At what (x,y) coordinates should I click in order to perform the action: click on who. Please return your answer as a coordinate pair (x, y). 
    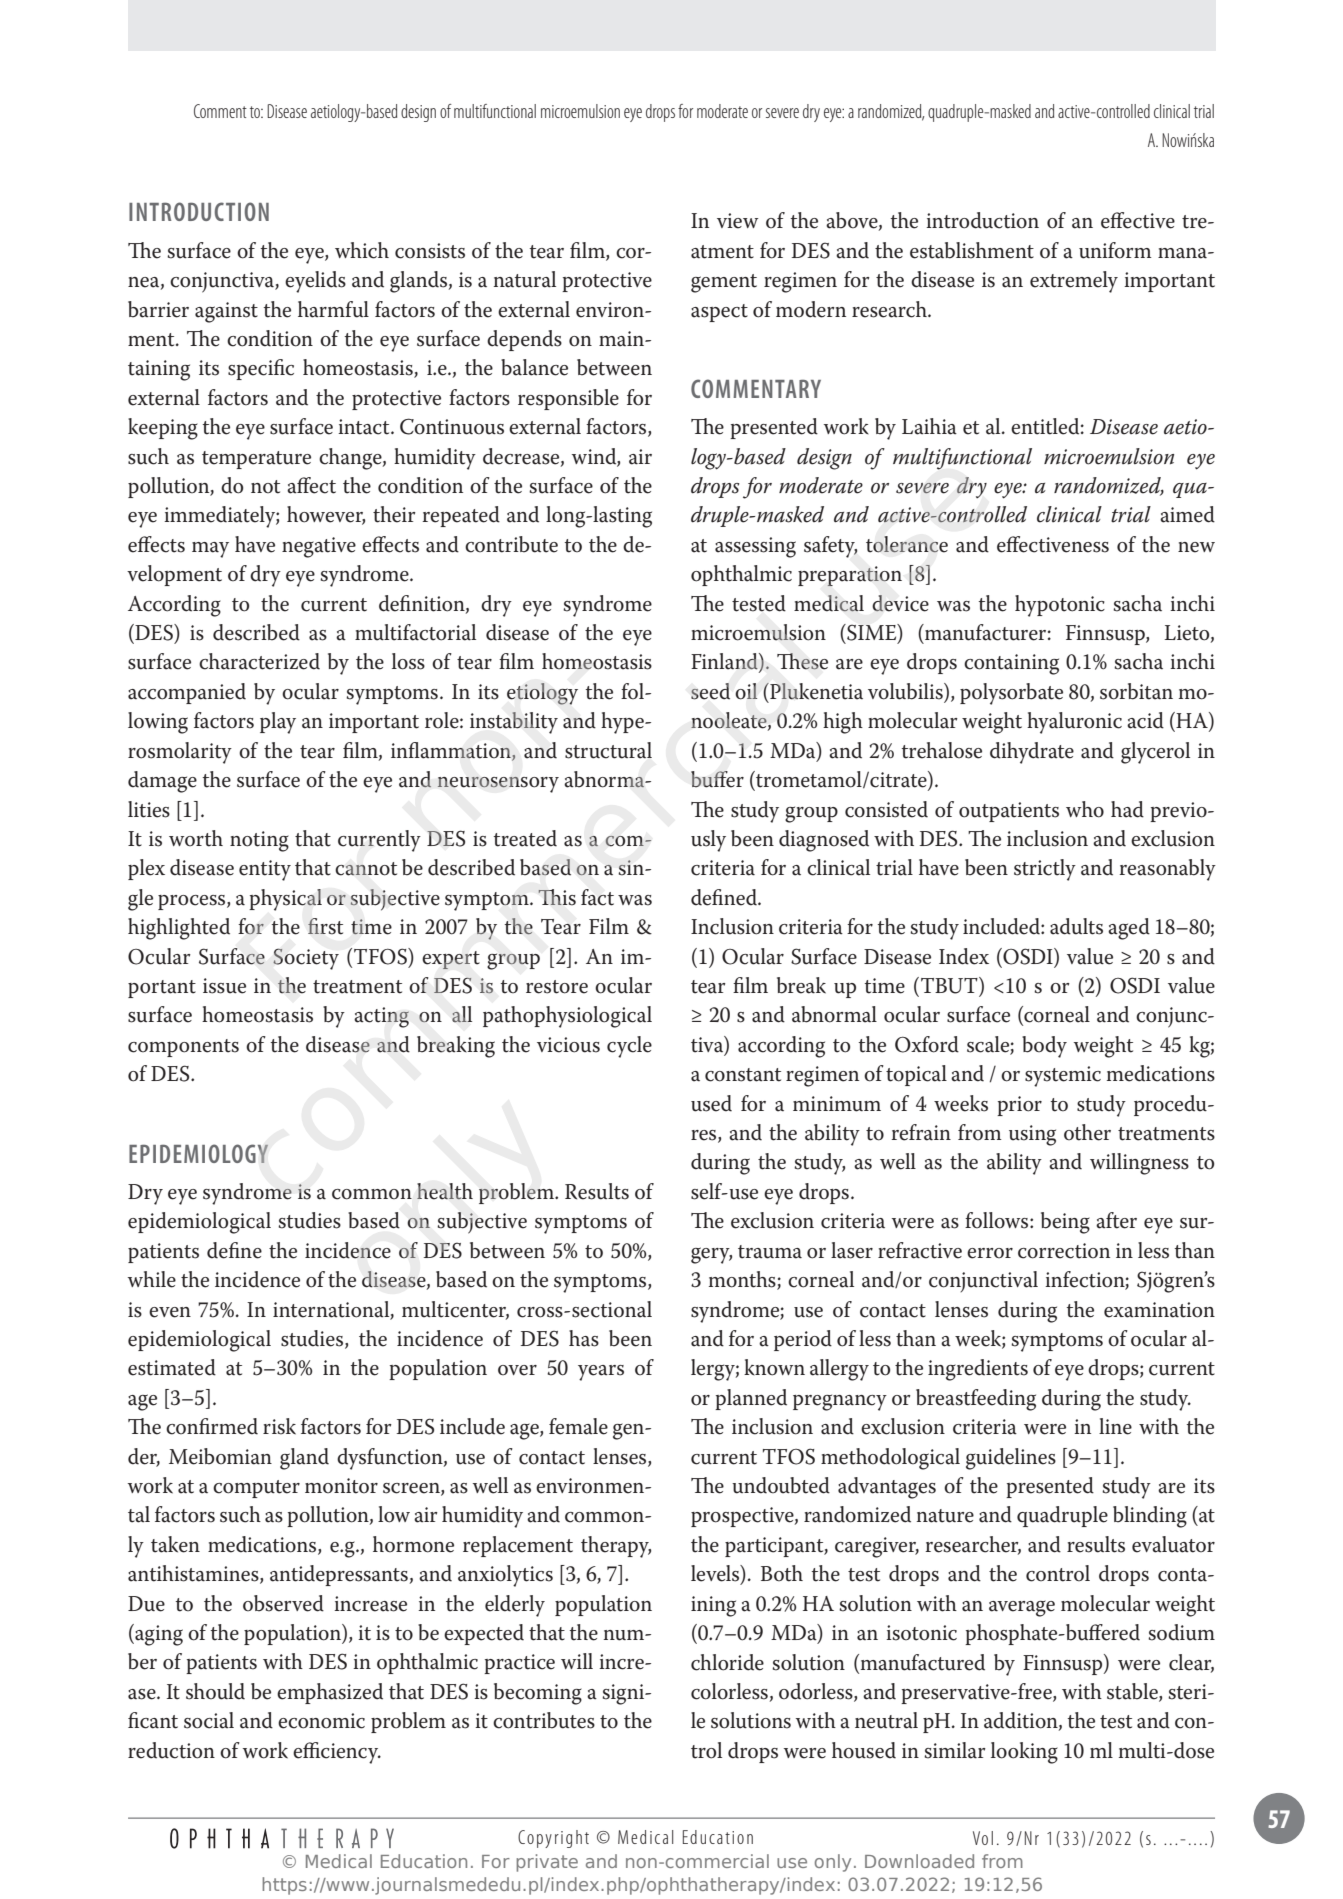
    Looking at the image, I should click on (1085, 809).
